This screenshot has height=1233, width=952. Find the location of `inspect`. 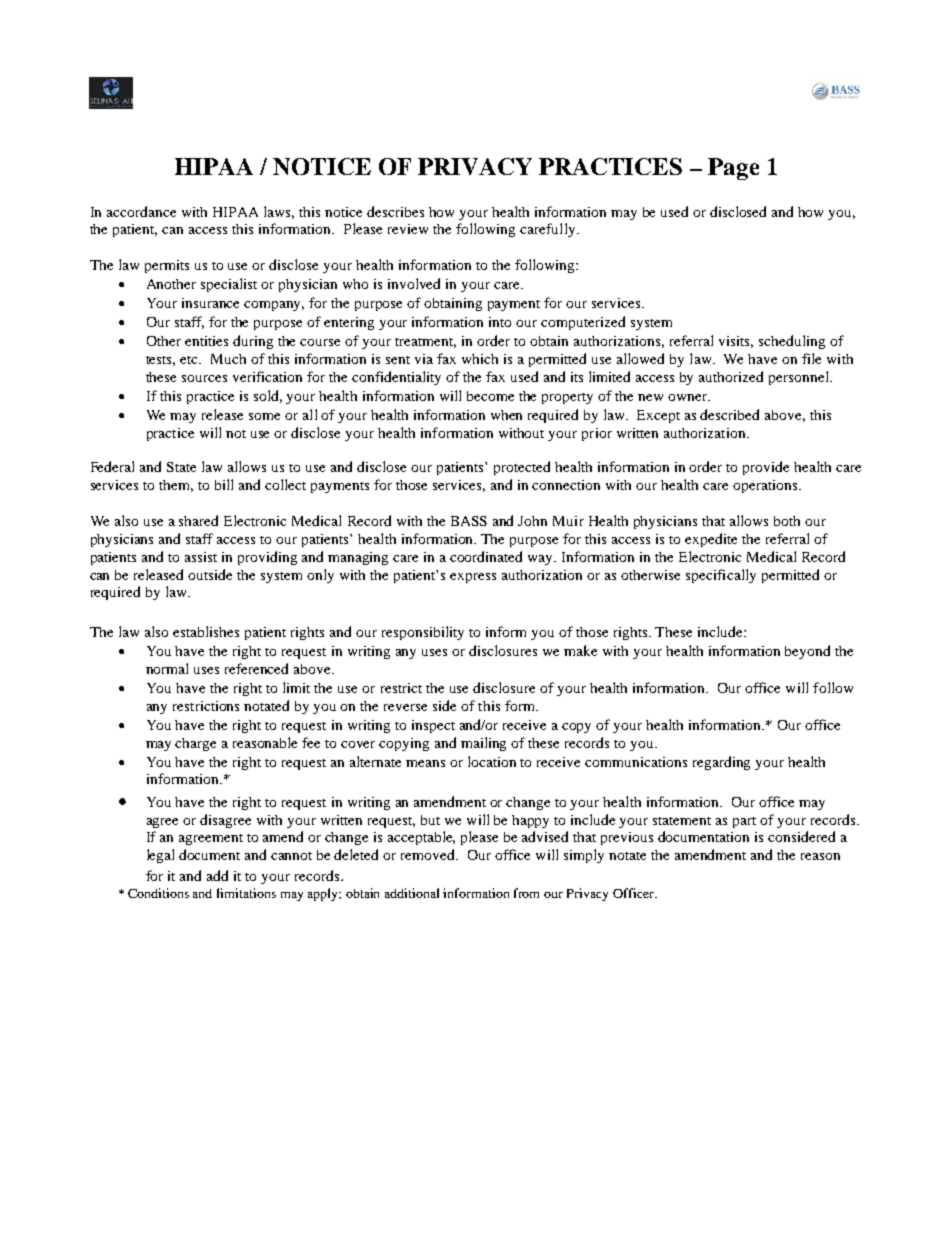

inspect is located at coordinates (433, 726).
